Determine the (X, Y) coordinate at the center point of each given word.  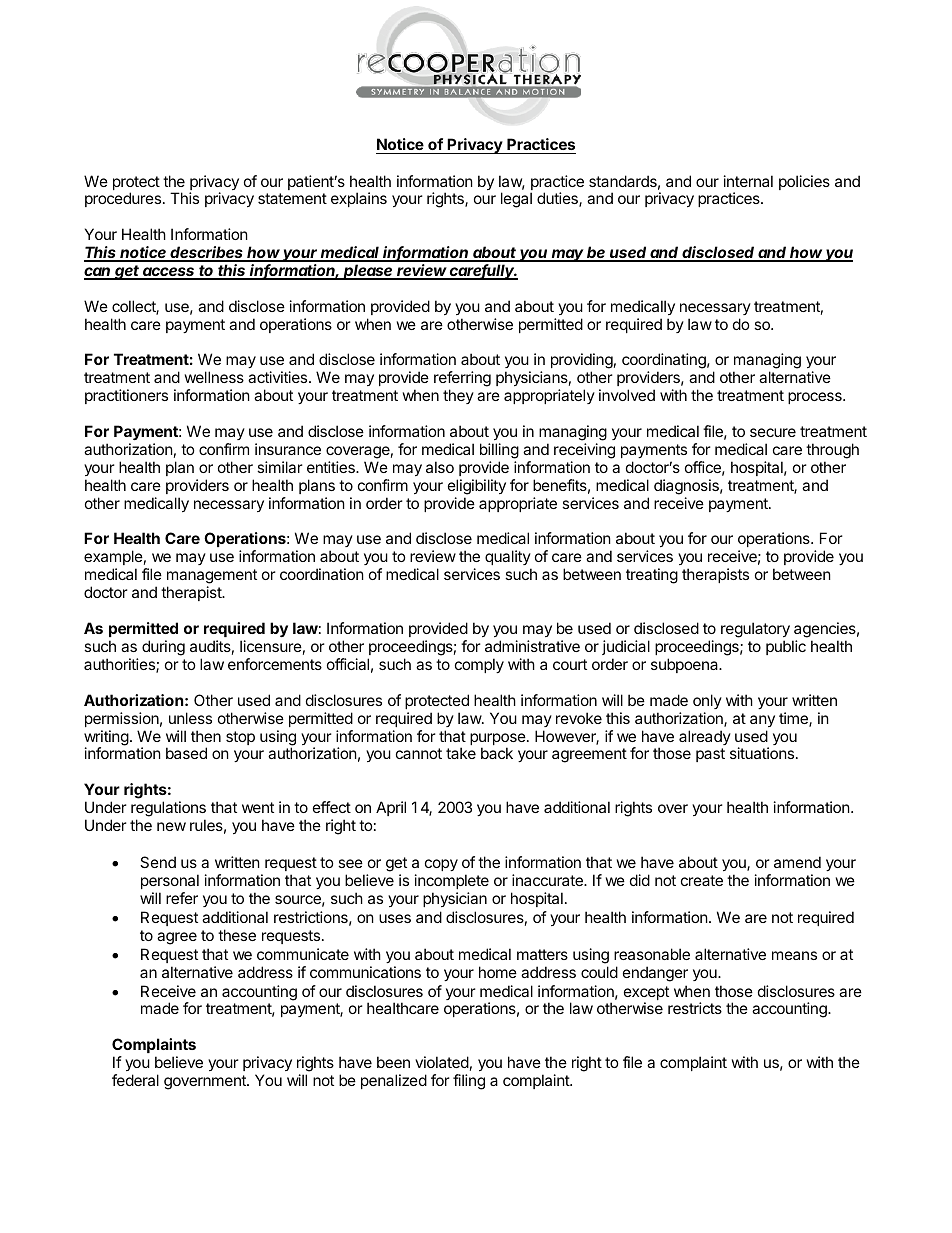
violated (442, 1062)
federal (135, 1080)
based (186, 753)
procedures (123, 199)
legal (516, 200)
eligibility (477, 487)
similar (280, 467)
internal (748, 181)
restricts (695, 1008)
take (461, 753)
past (710, 755)
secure (773, 432)
